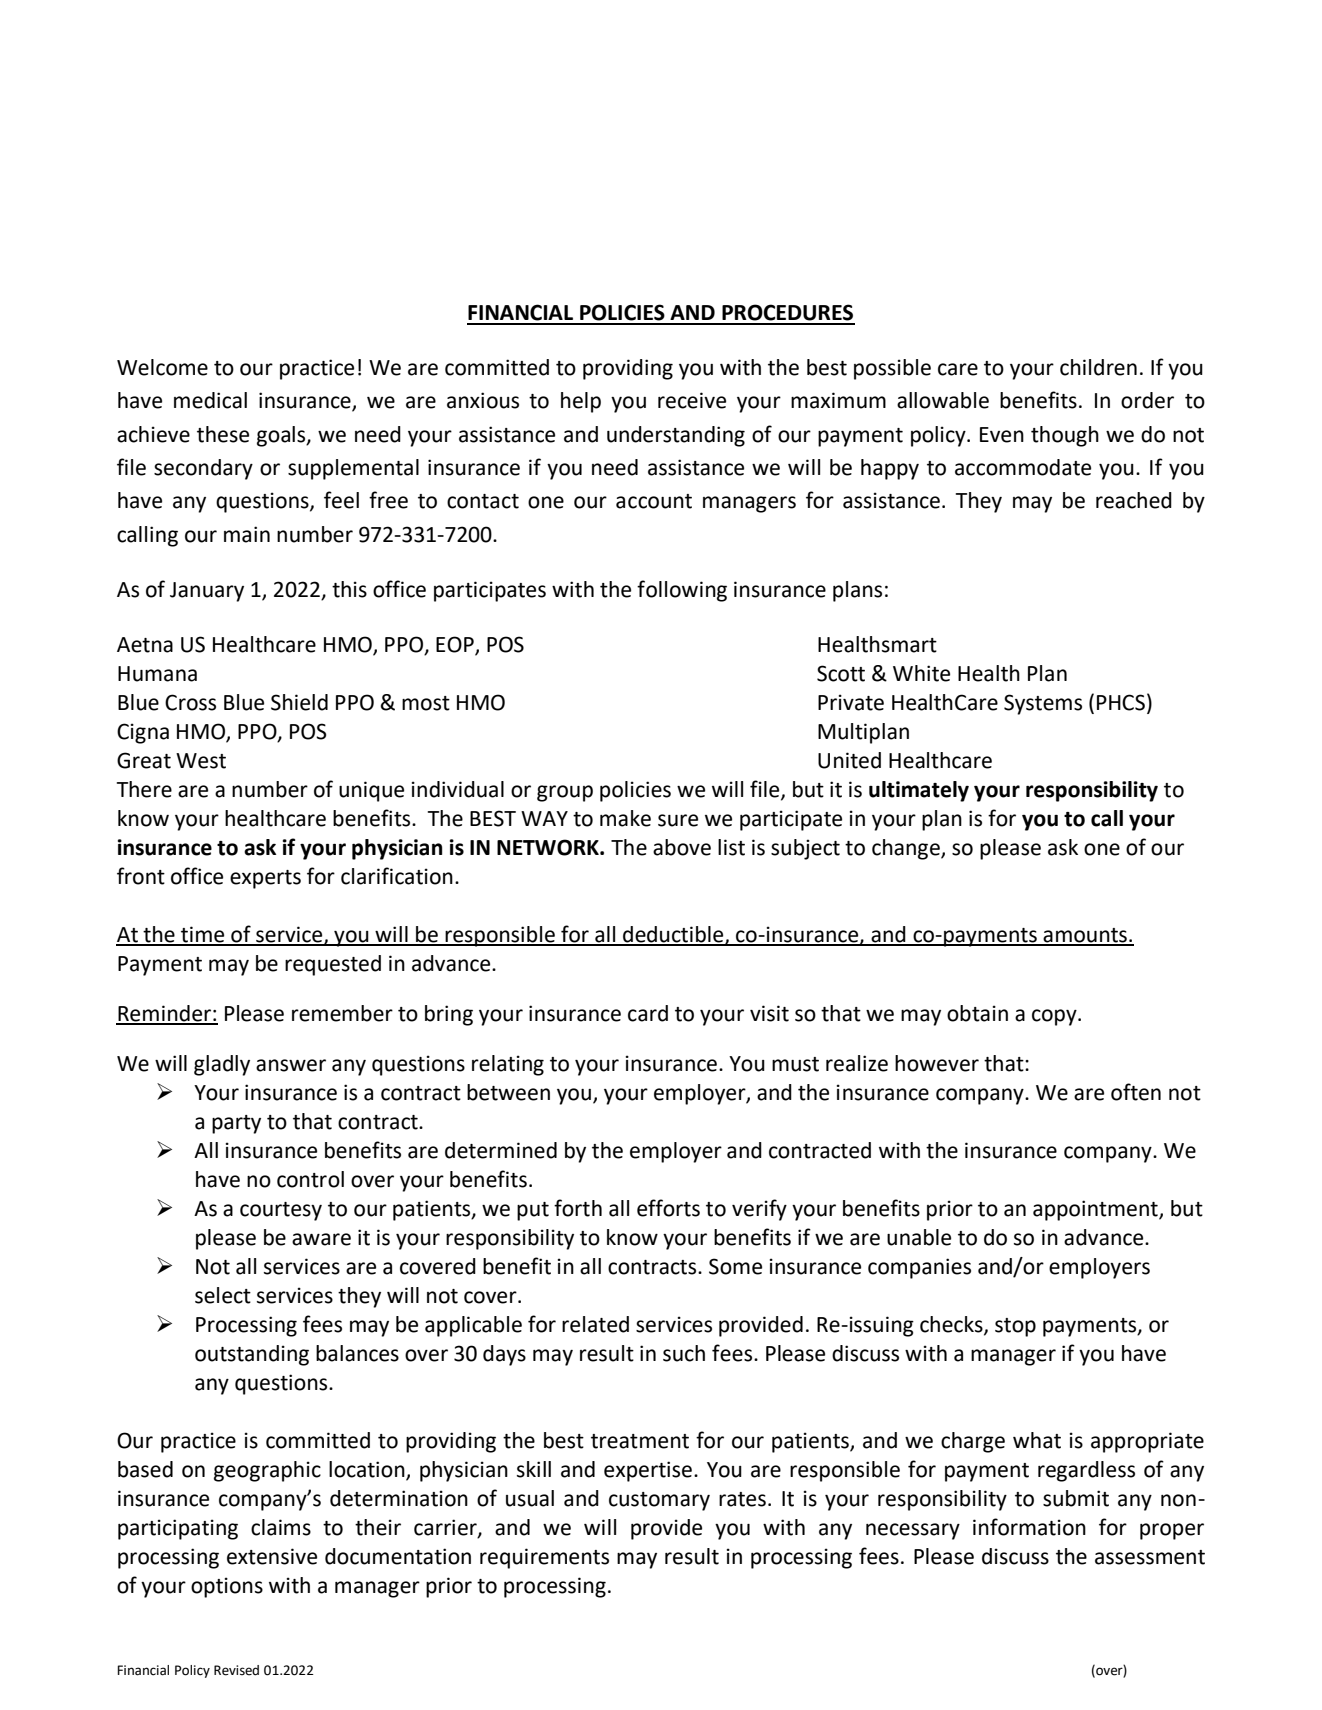  I want to click on Revised, so click(236, 1670).
